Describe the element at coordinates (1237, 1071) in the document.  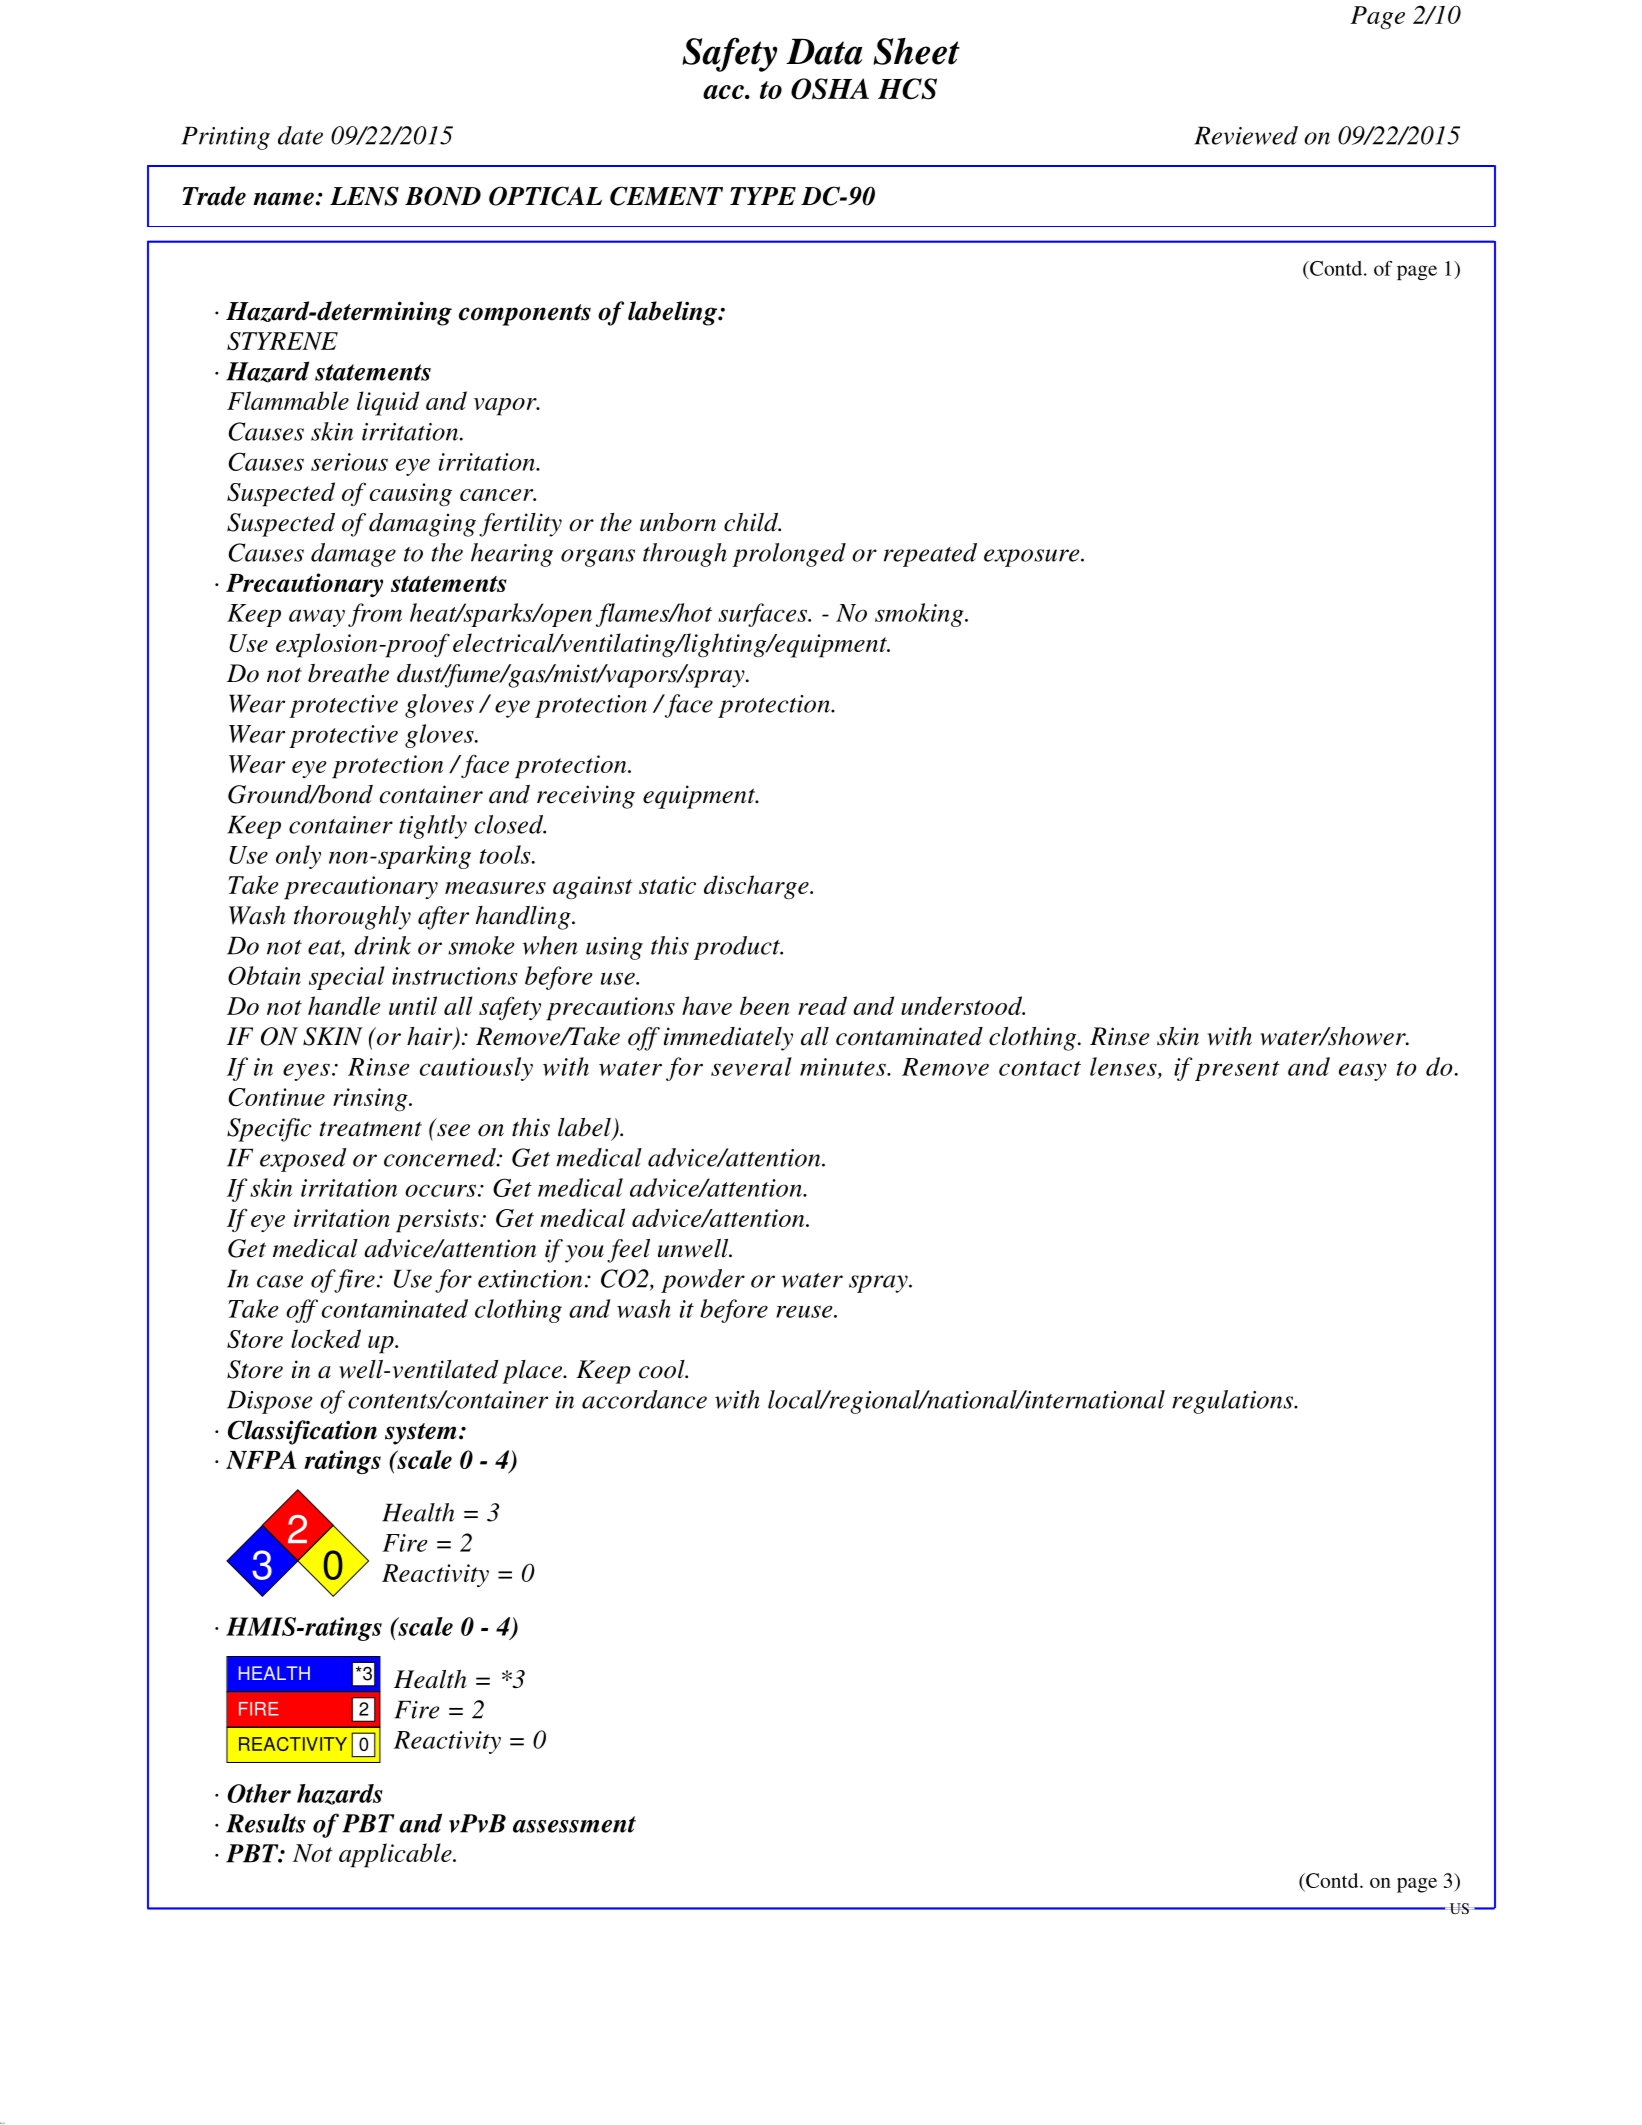
I see `present` at that location.
